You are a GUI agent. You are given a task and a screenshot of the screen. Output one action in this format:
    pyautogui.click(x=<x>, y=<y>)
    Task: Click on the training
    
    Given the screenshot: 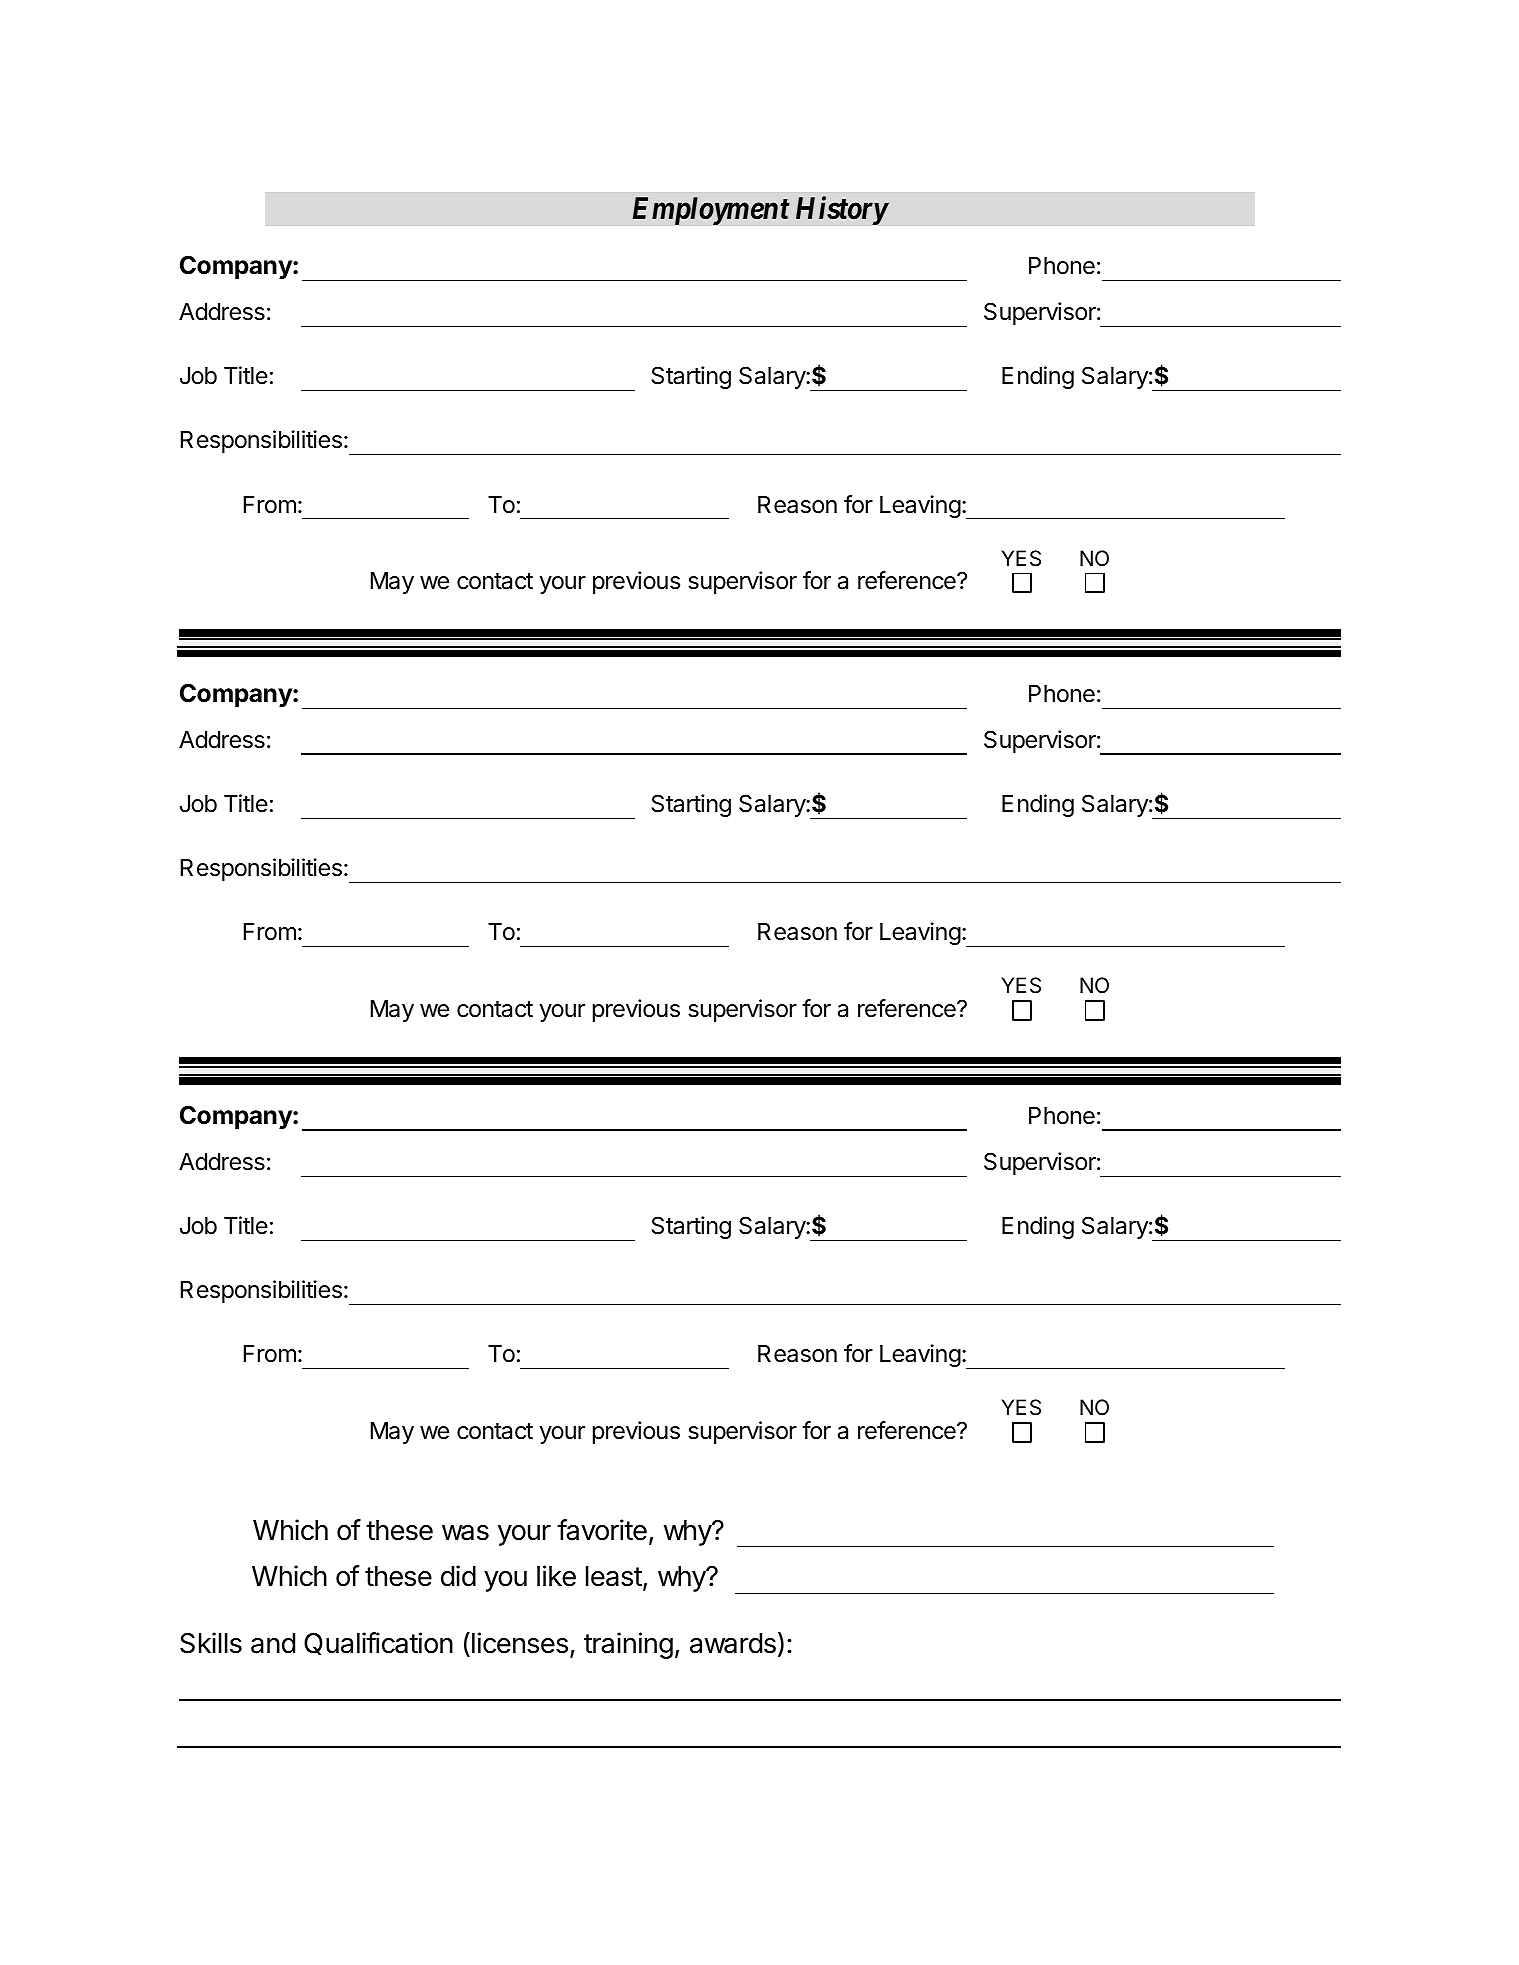 What is the action you would take?
    pyautogui.click(x=628, y=1645)
